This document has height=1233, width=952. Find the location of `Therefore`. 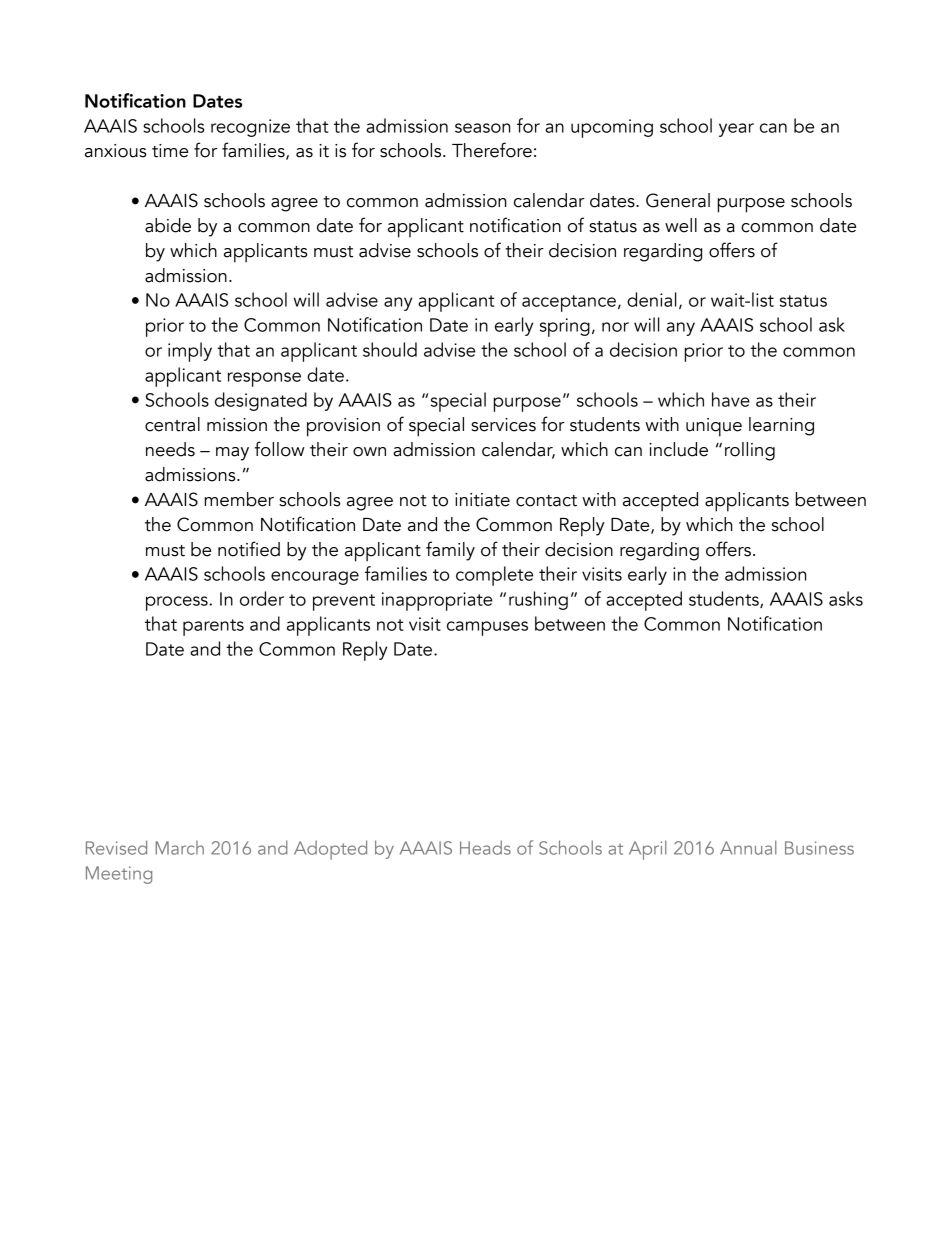

Therefore is located at coordinates (492, 150).
